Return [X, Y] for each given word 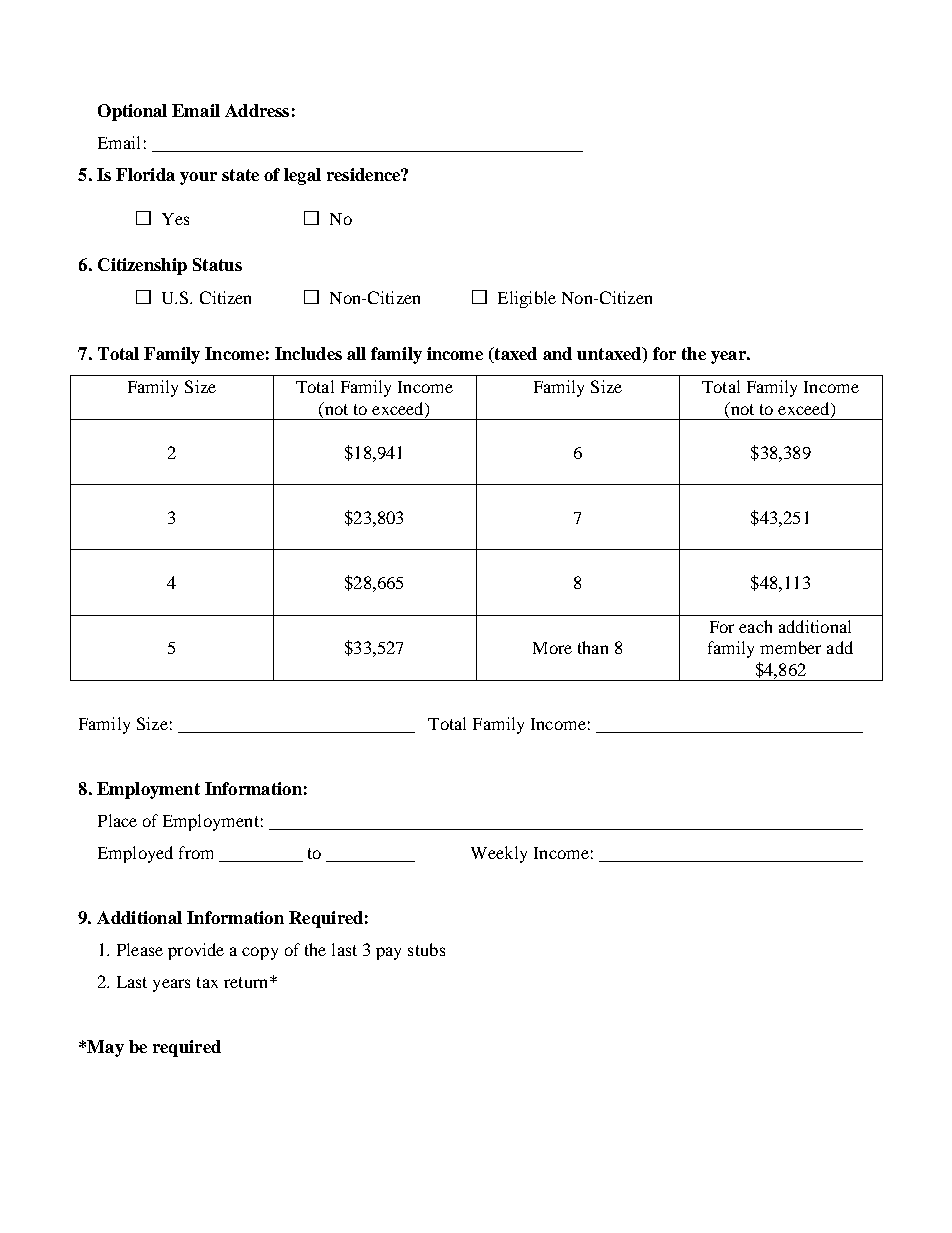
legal [302, 176]
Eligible [527, 299]
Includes [308, 353]
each [755, 626]
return [247, 982]
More [552, 648]
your [198, 178]
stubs [426, 949]
